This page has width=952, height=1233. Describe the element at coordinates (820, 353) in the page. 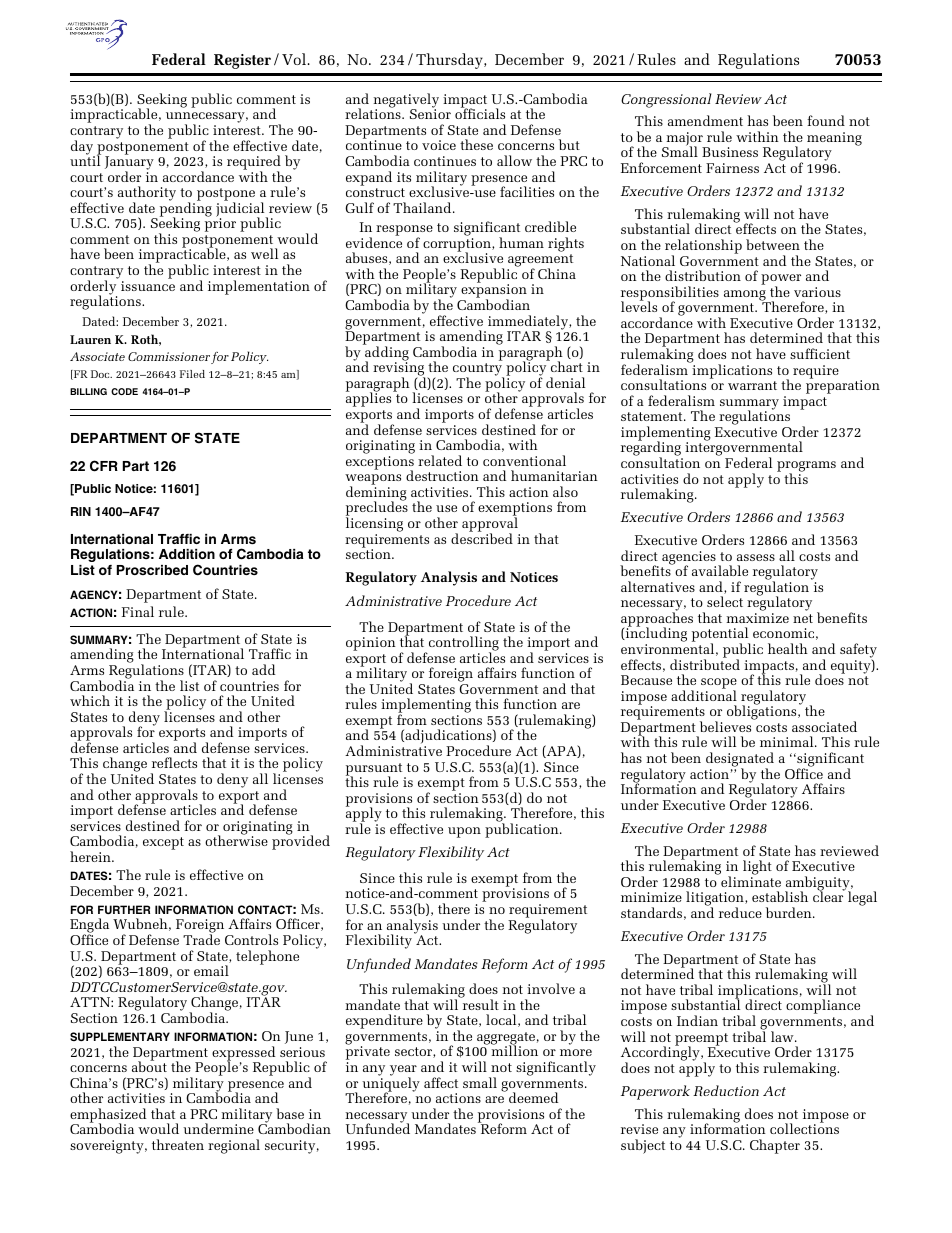

I see `sufficient` at that location.
